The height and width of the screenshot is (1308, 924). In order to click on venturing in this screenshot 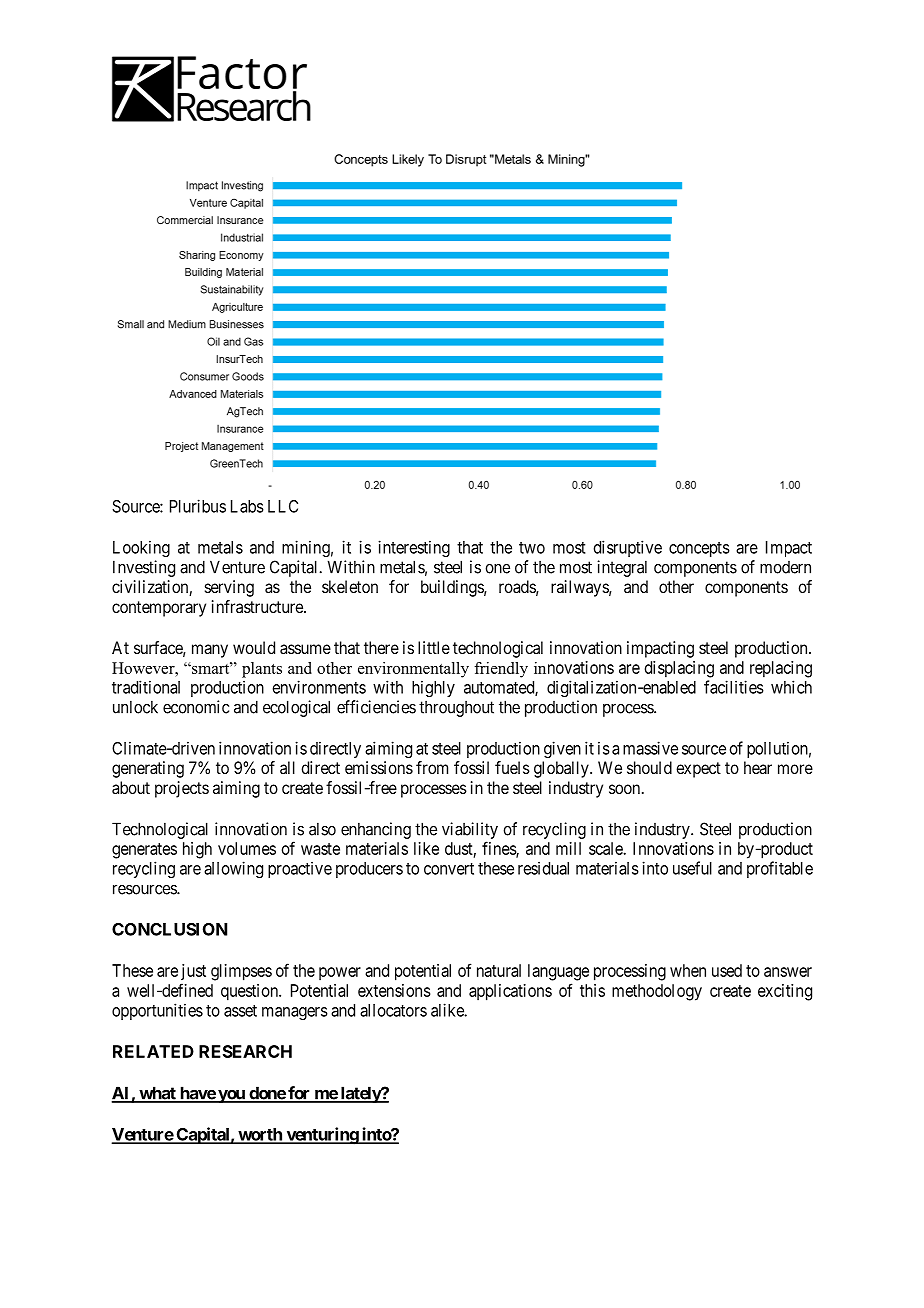, I will do `click(322, 1136)`.
